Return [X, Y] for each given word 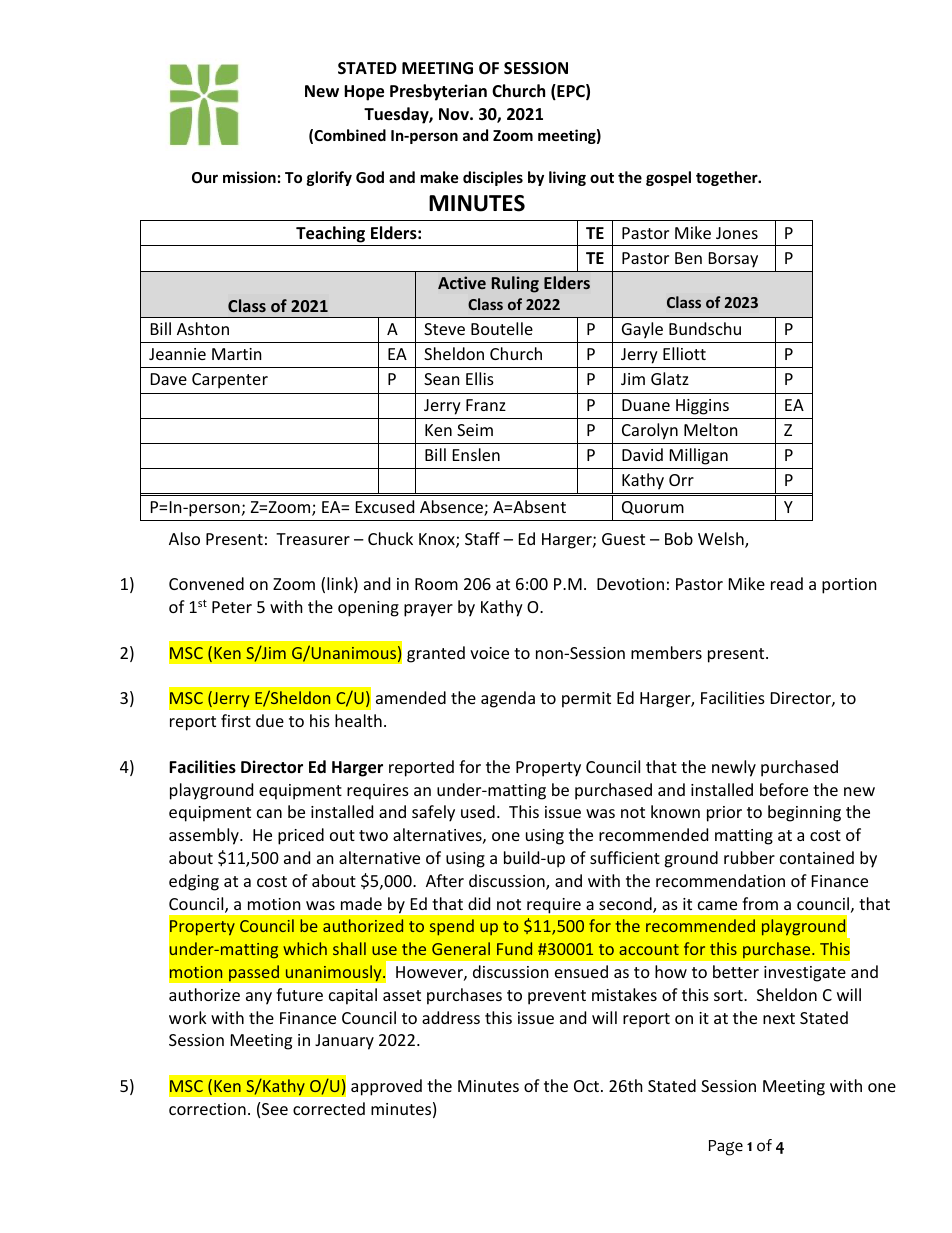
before [784, 789]
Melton [711, 429]
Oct [588, 1086]
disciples [493, 178]
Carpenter [230, 381]
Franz [486, 405]
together [728, 178]
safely [433, 813]
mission [249, 177]
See [275, 1109]
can [269, 813]
